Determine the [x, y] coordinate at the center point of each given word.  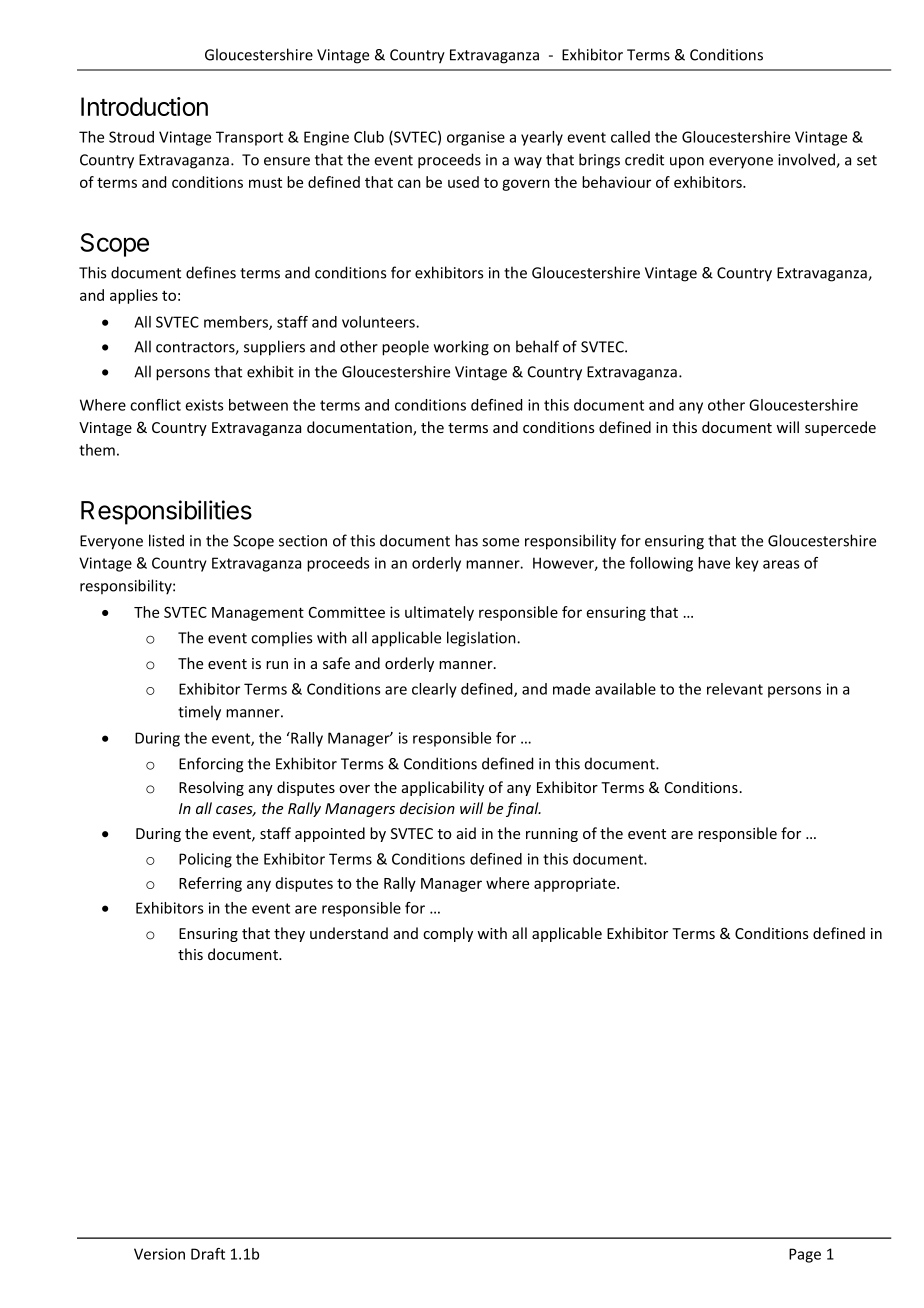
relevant [735, 689]
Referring [210, 884]
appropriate [576, 884]
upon [687, 163]
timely [199, 713]
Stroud [131, 137]
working [461, 348]
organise [476, 138]
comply [448, 934]
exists [204, 405]
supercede [840, 428]
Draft [208, 1254]
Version [159, 1254]
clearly [434, 690]
